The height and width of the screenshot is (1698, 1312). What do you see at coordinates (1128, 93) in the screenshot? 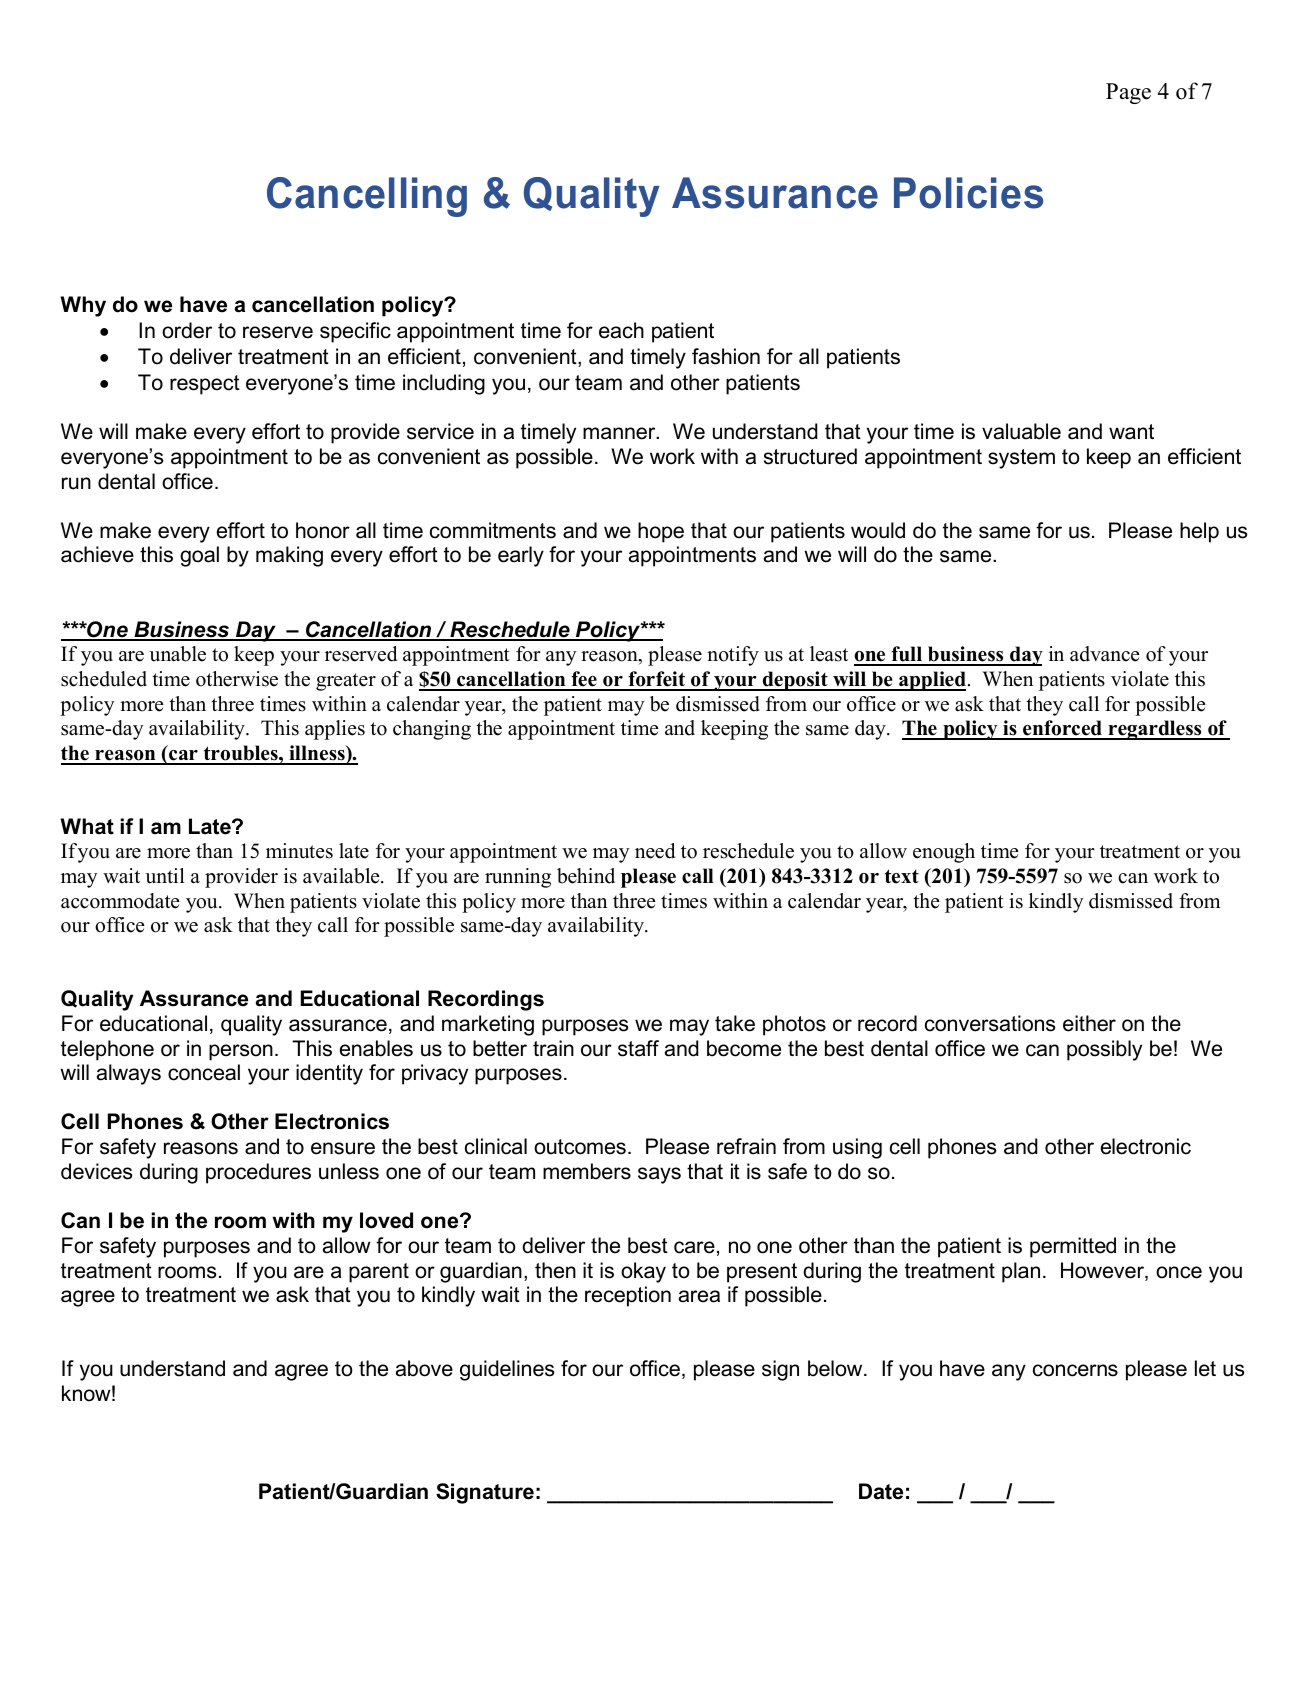
I see `Page` at bounding box center [1128, 93].
